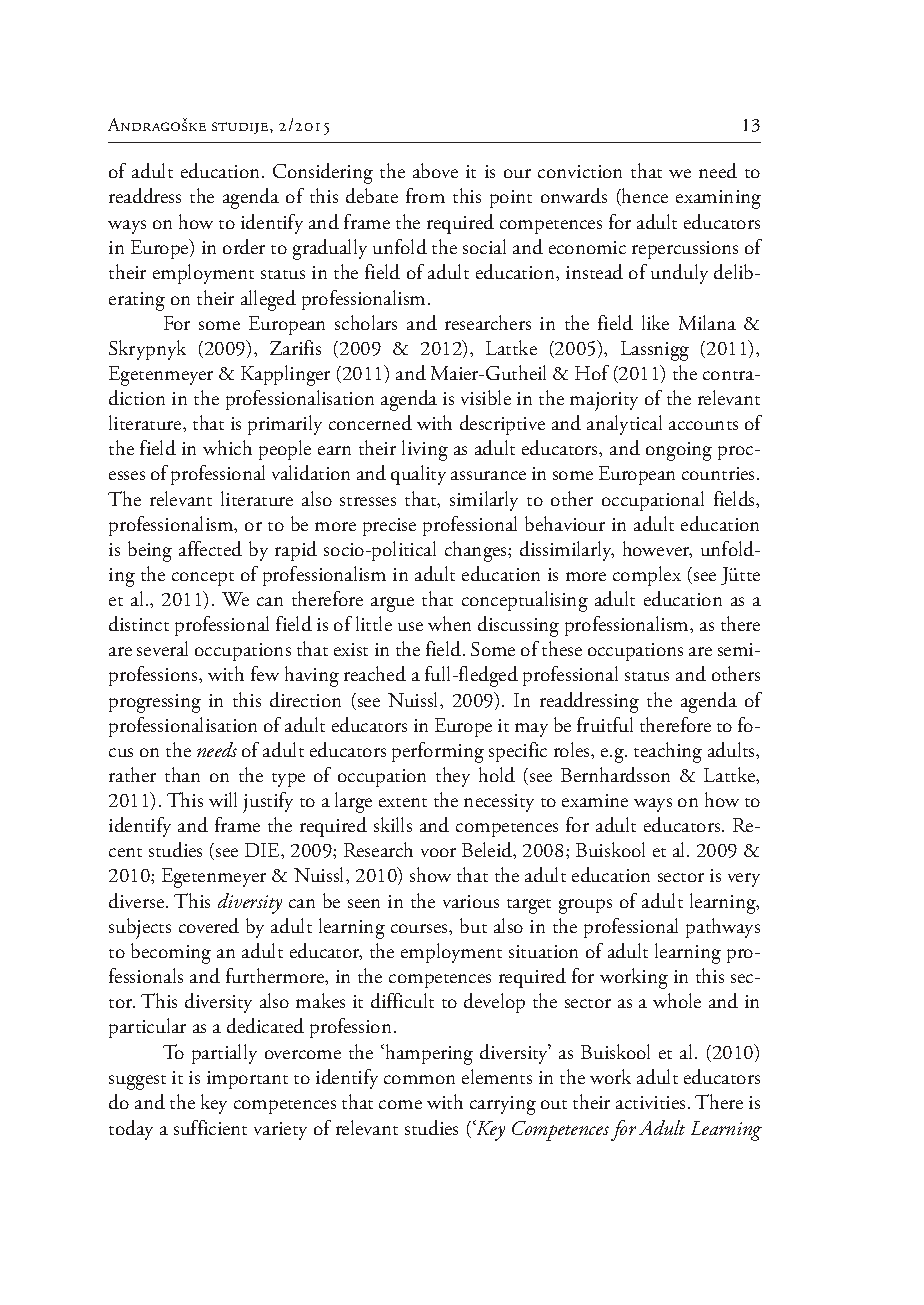  I want to click on from, so click(425, 195).
